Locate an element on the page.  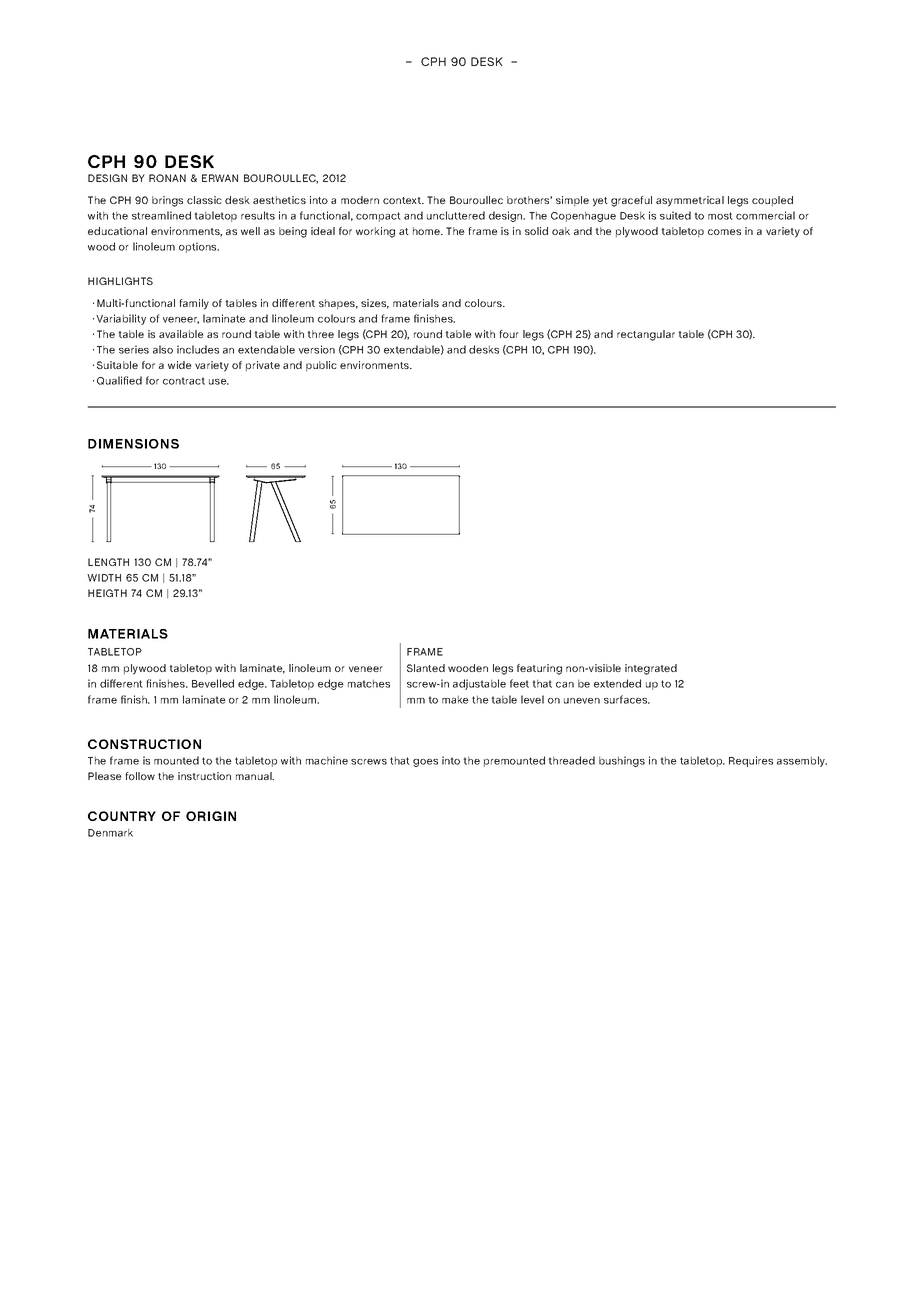
CONSTRUCTION is located at coordinates (144, 744).
